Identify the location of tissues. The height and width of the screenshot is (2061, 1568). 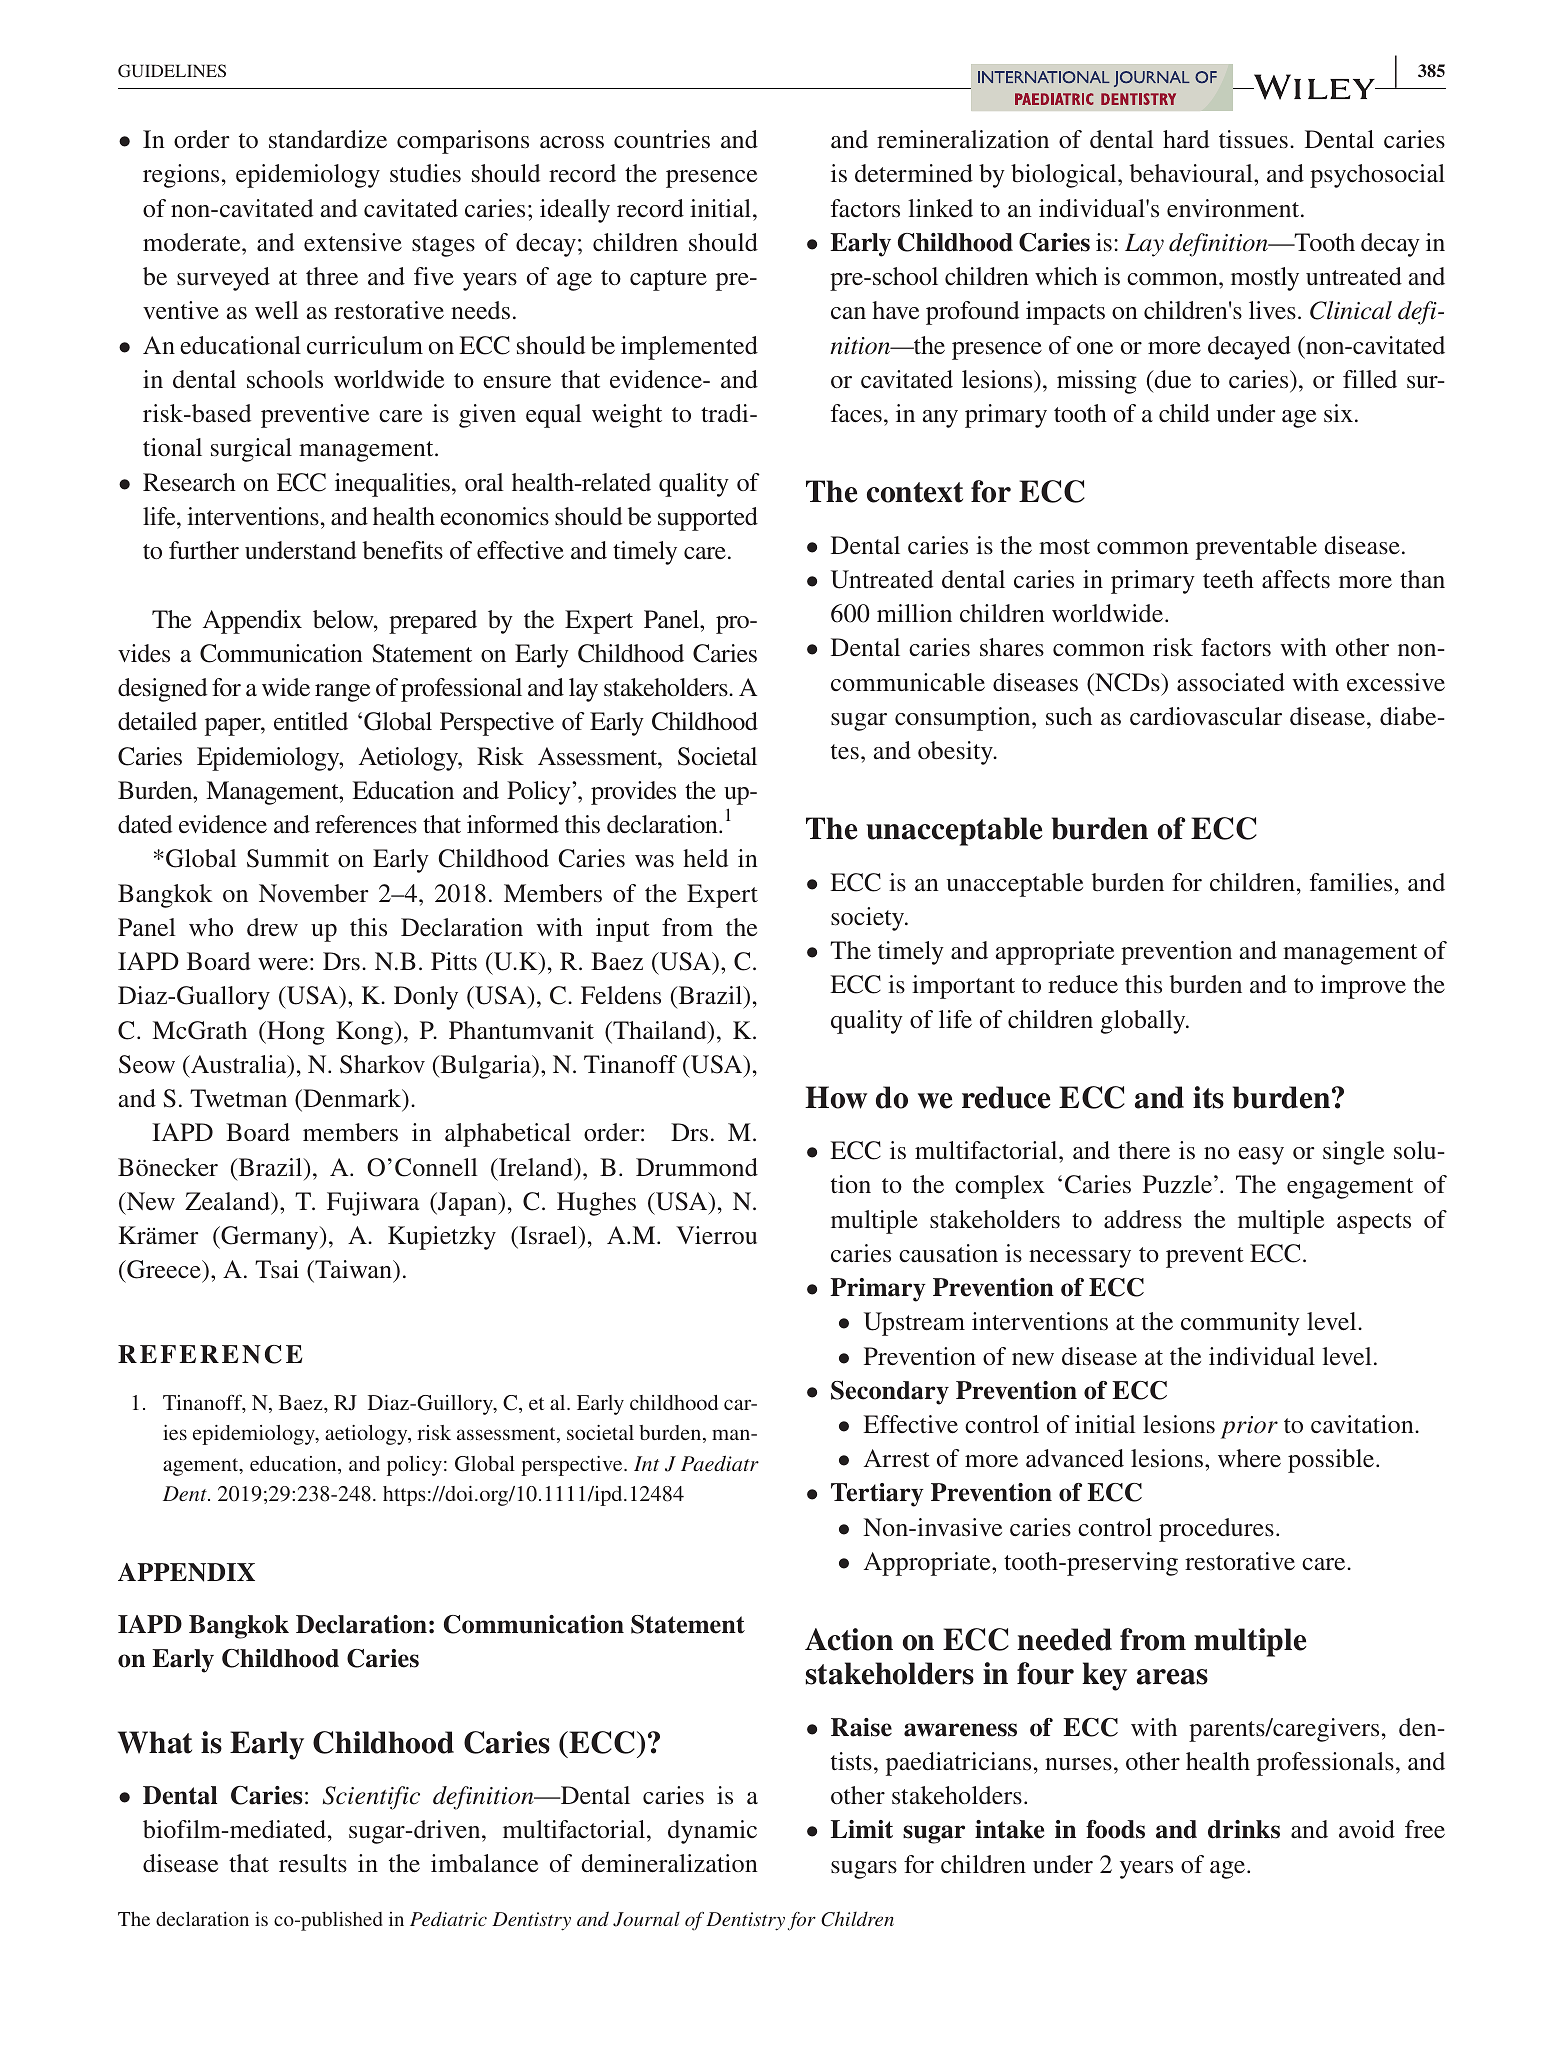
(1253, 139).
